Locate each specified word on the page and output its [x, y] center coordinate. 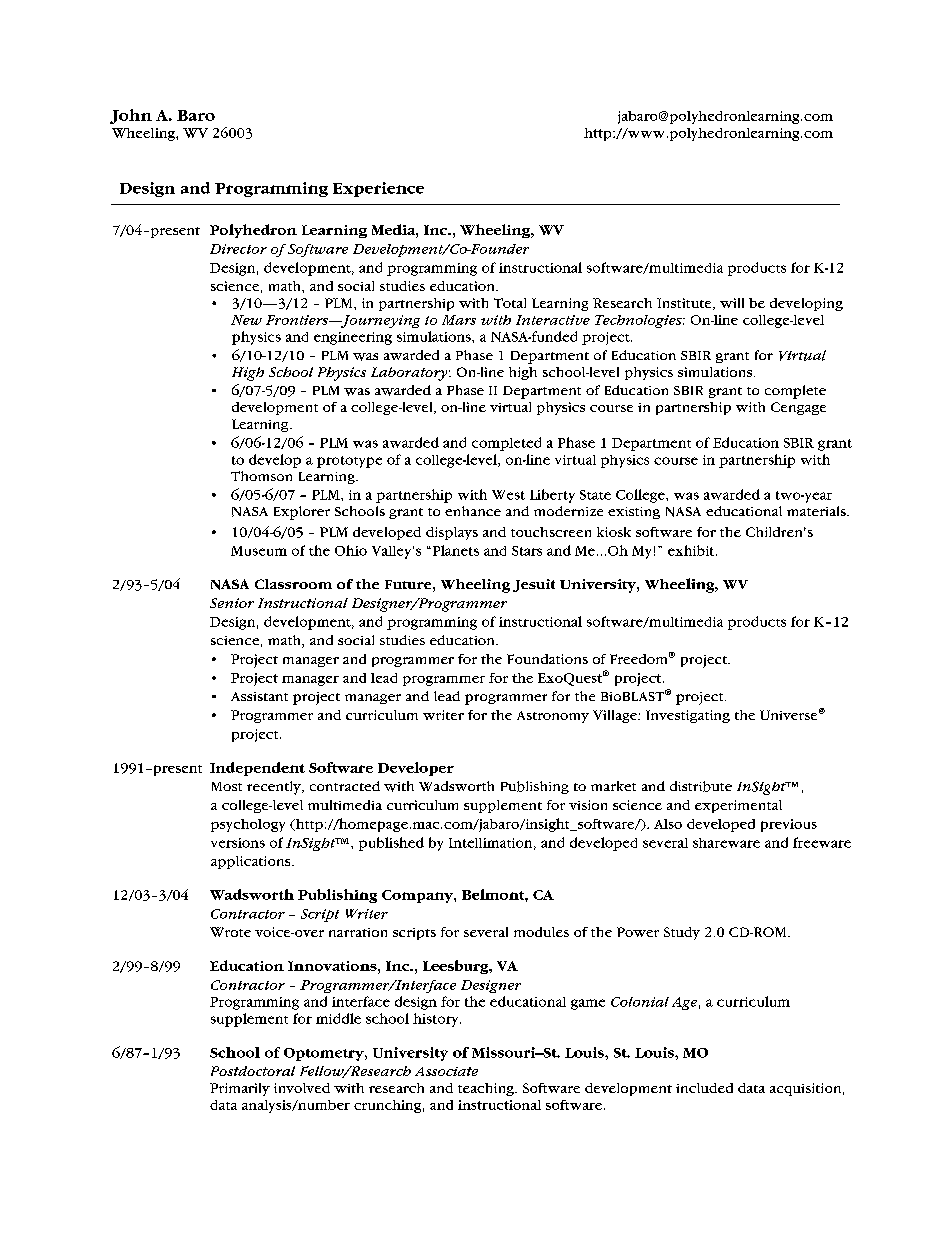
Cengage [798, 408]
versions [238, 843]
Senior [232, 603]
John [131, 116]
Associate [446, 1071]
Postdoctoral [253, 1071]
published [391, 844]
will [732, 303]
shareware [726, 843]
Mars [459, 320]
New [246, 320]
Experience [378, 189]
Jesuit [534, 585]
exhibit [692, 550]
